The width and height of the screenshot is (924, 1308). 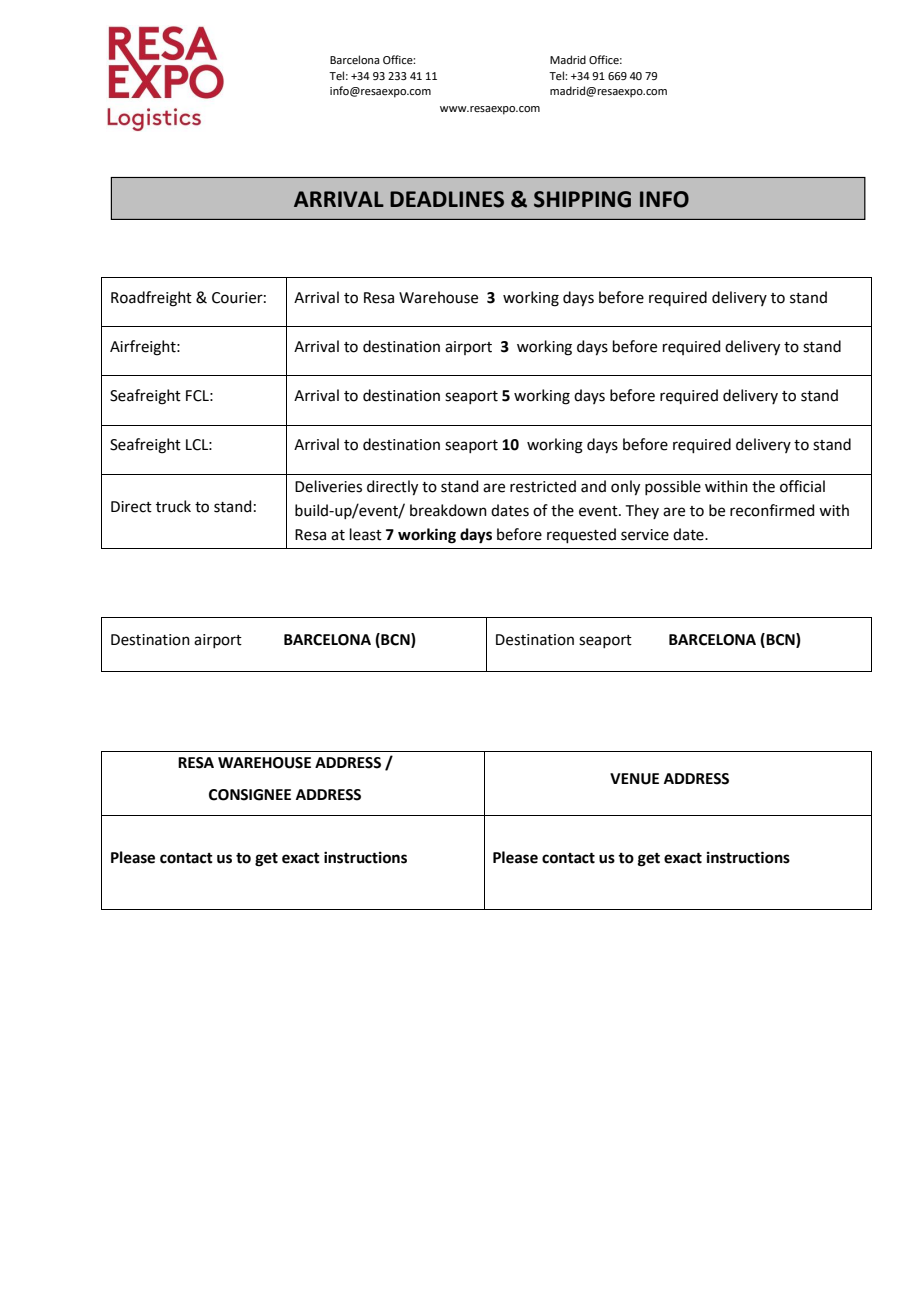 I want to click on requested, so click(x=581, y=535).
